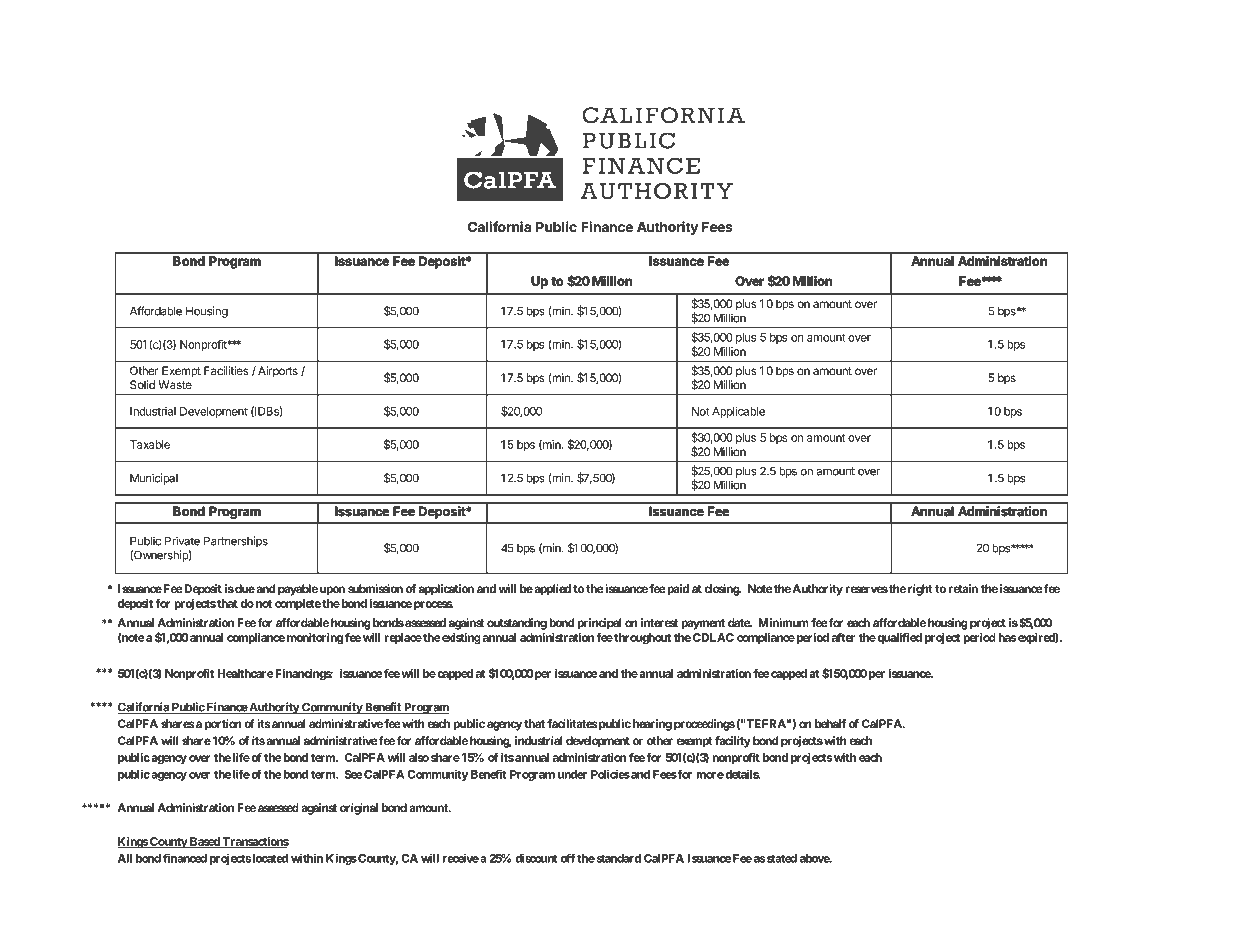 The width and height of the screenshot is (1233, 952). I want to click on Facilities, so click(226, 370).
